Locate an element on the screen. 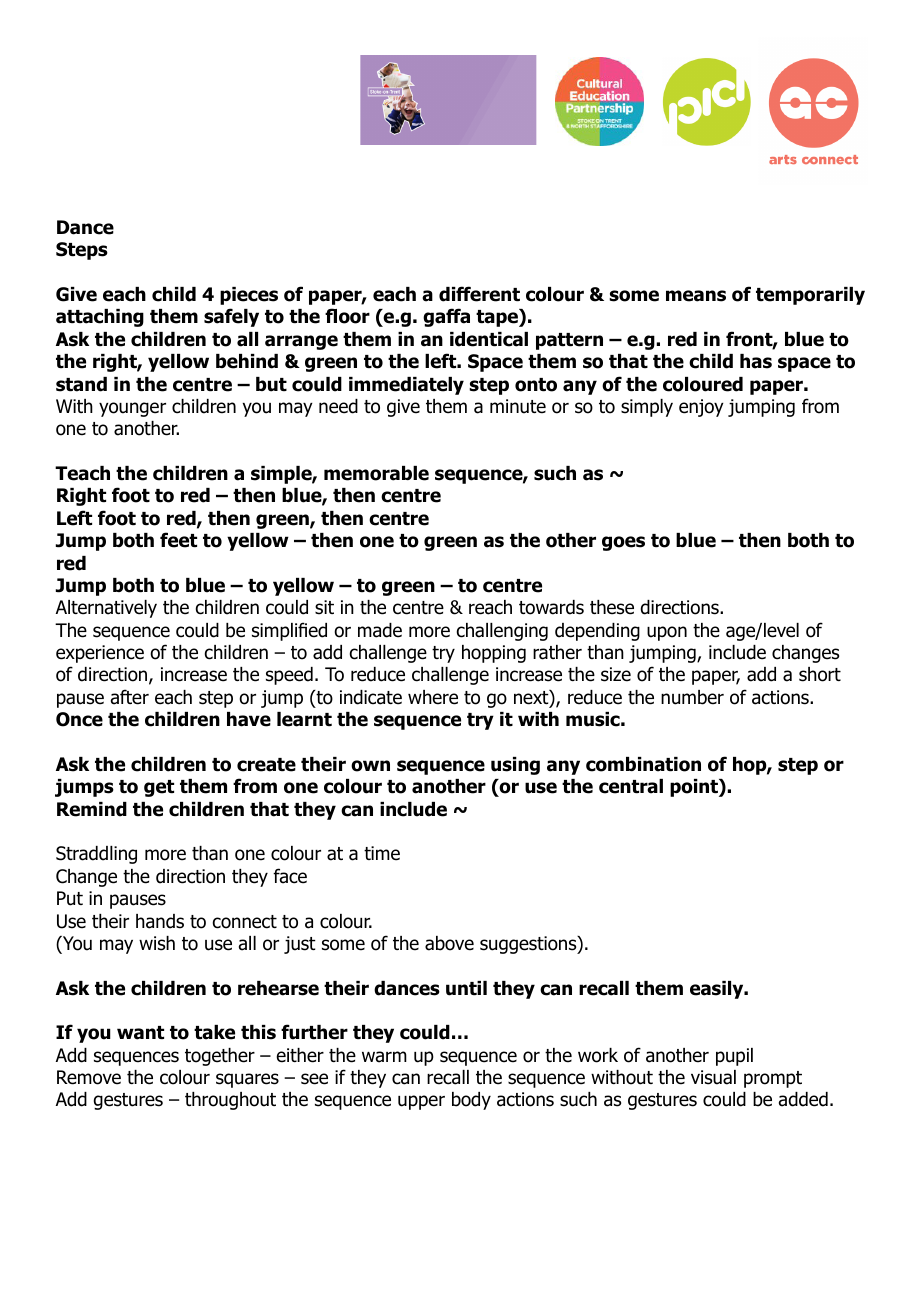 The image size is (924, 1308). attaching is located at coordinates (100, 318).
